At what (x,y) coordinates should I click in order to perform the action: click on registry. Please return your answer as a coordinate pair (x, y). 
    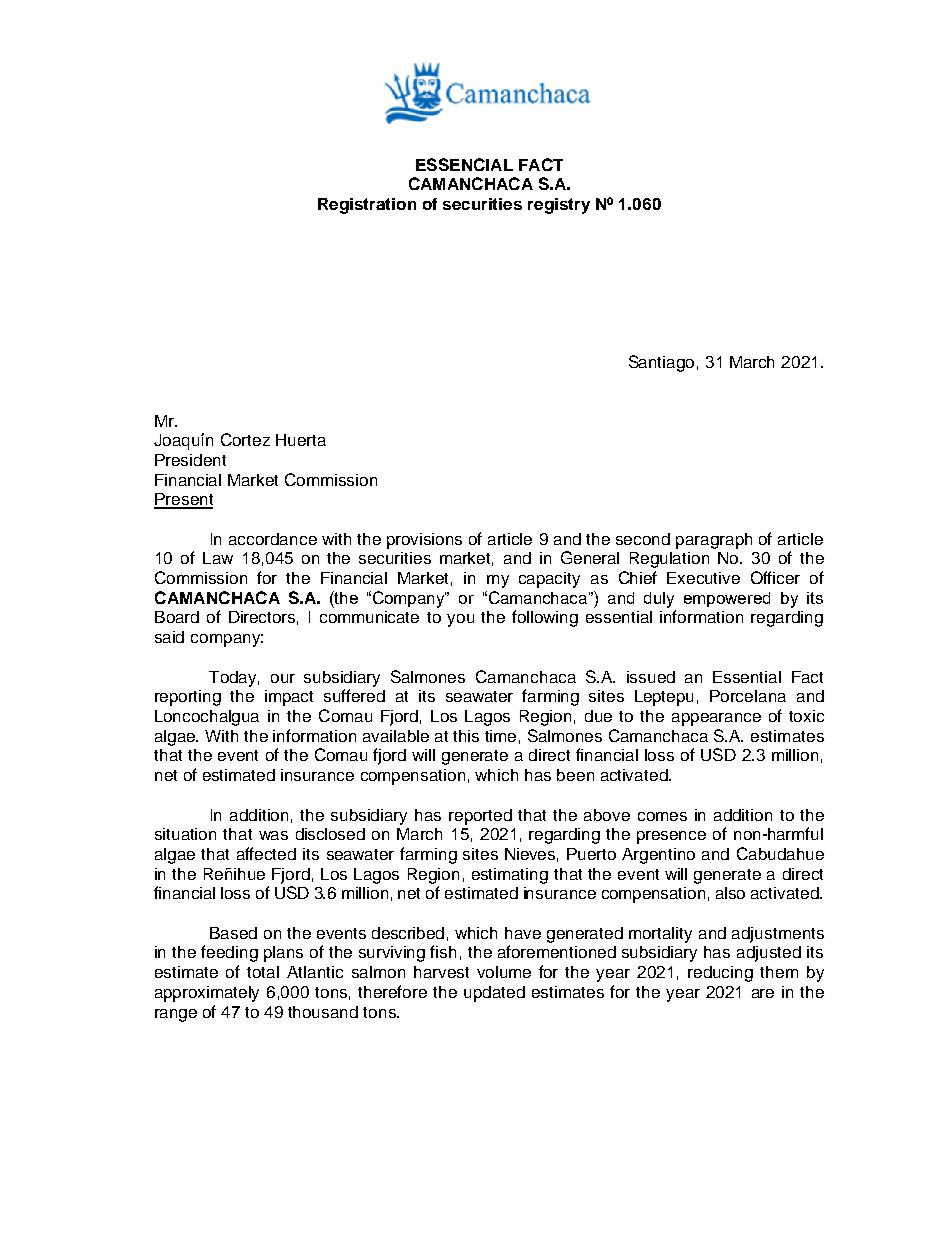
    Looking at the image, I should click on (559, 206).
